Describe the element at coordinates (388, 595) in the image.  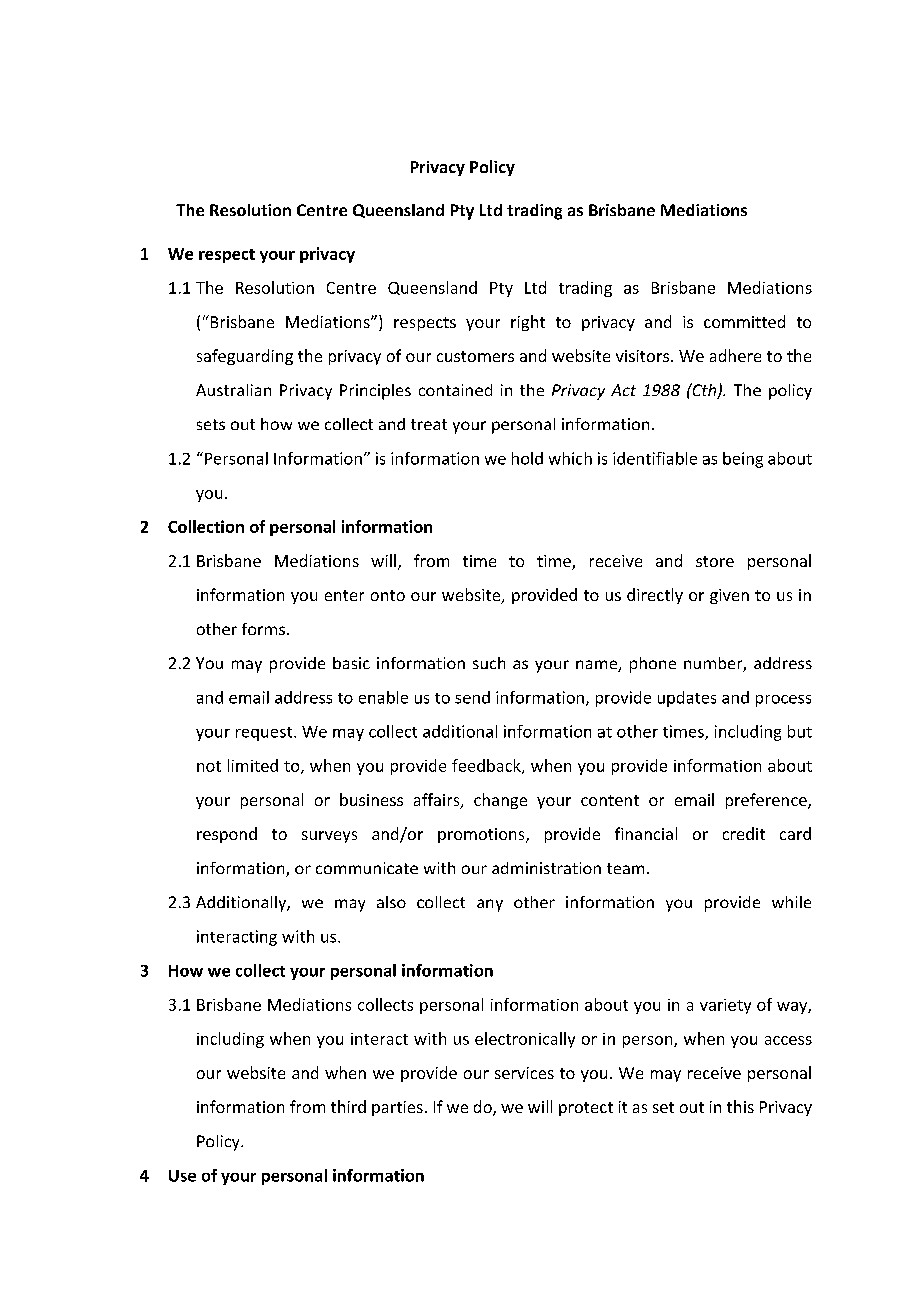
I see `onto` at that location.
